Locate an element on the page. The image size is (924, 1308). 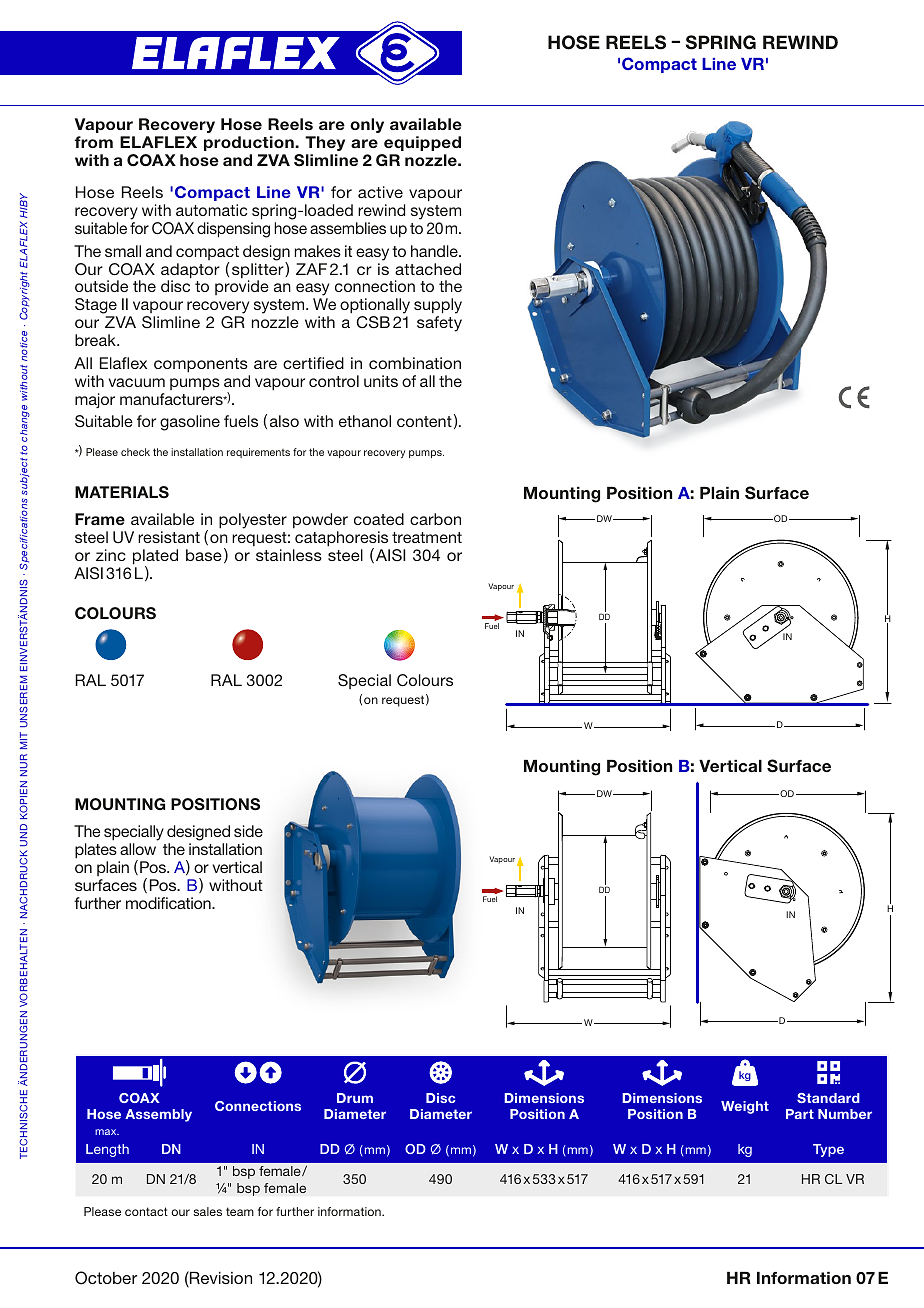
modification is located at coordinates (169, 903).
